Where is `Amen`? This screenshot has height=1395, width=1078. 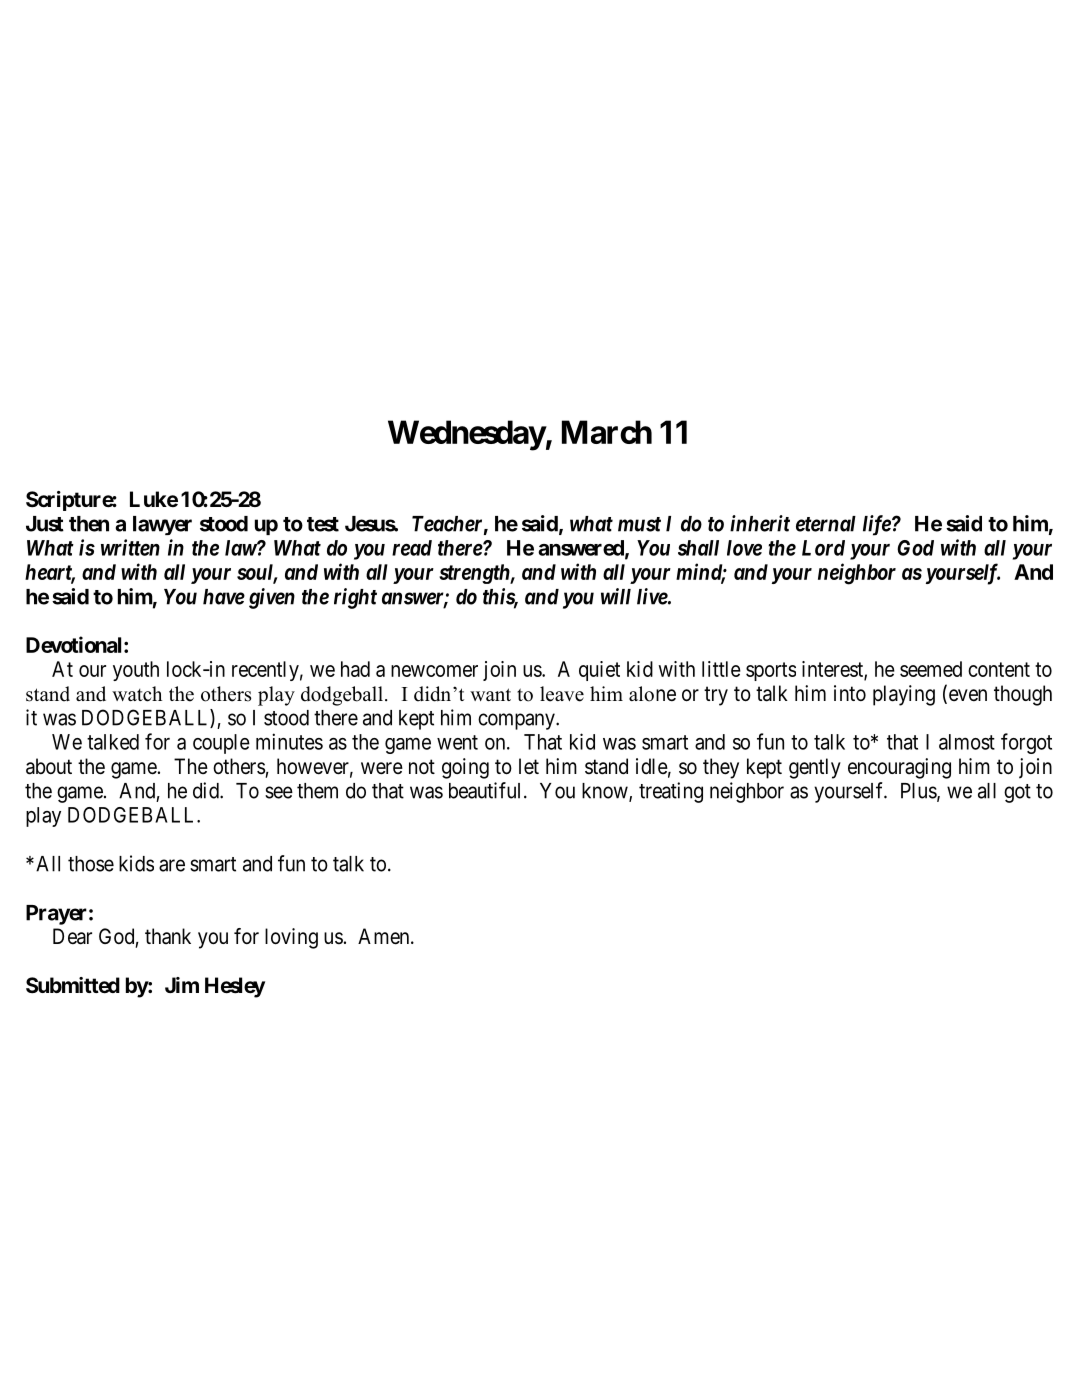
Amen is located at coordinates (385, 936).
